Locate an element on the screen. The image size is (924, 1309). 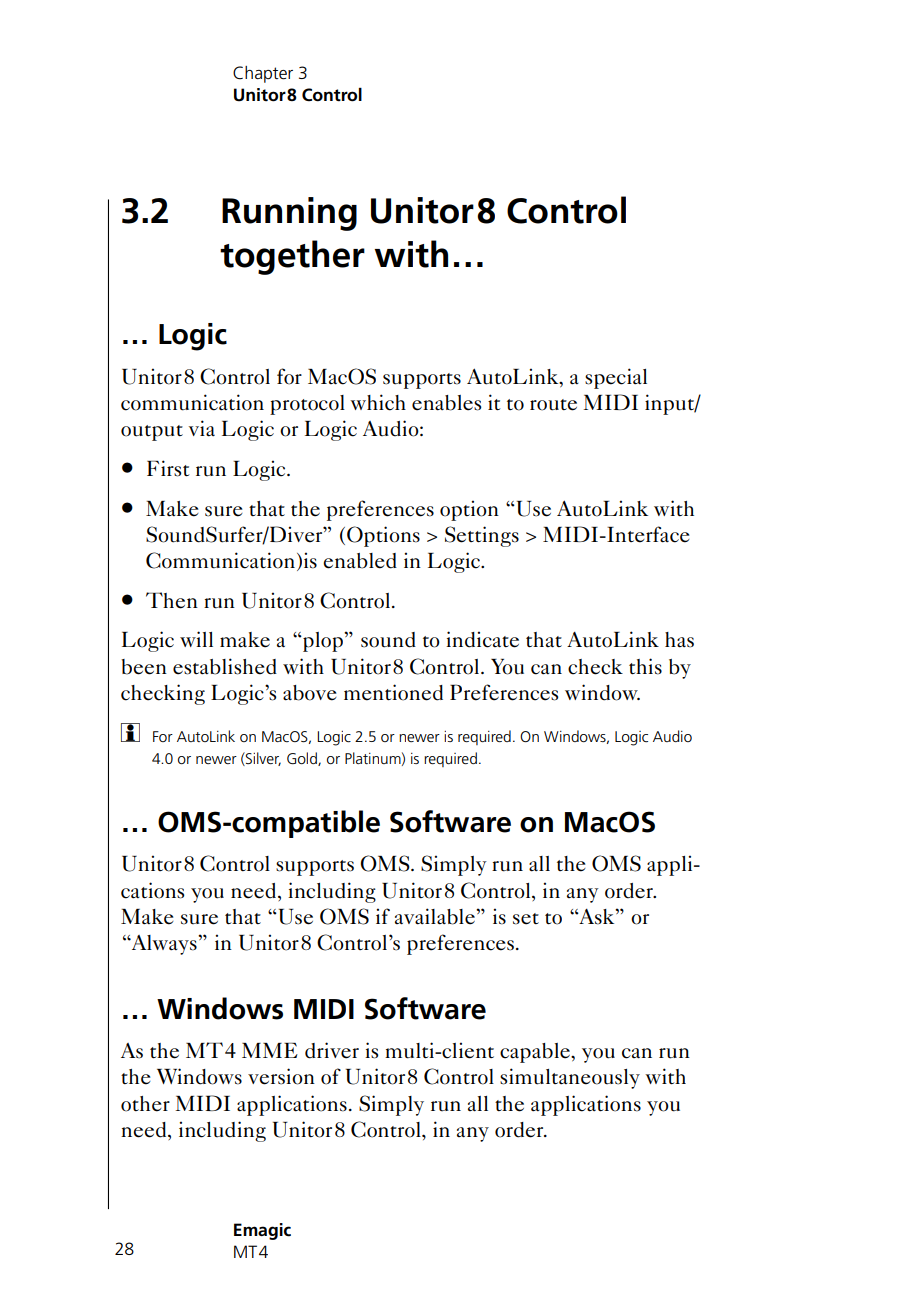
simultaneously is located at coordinates (570, 1078).
